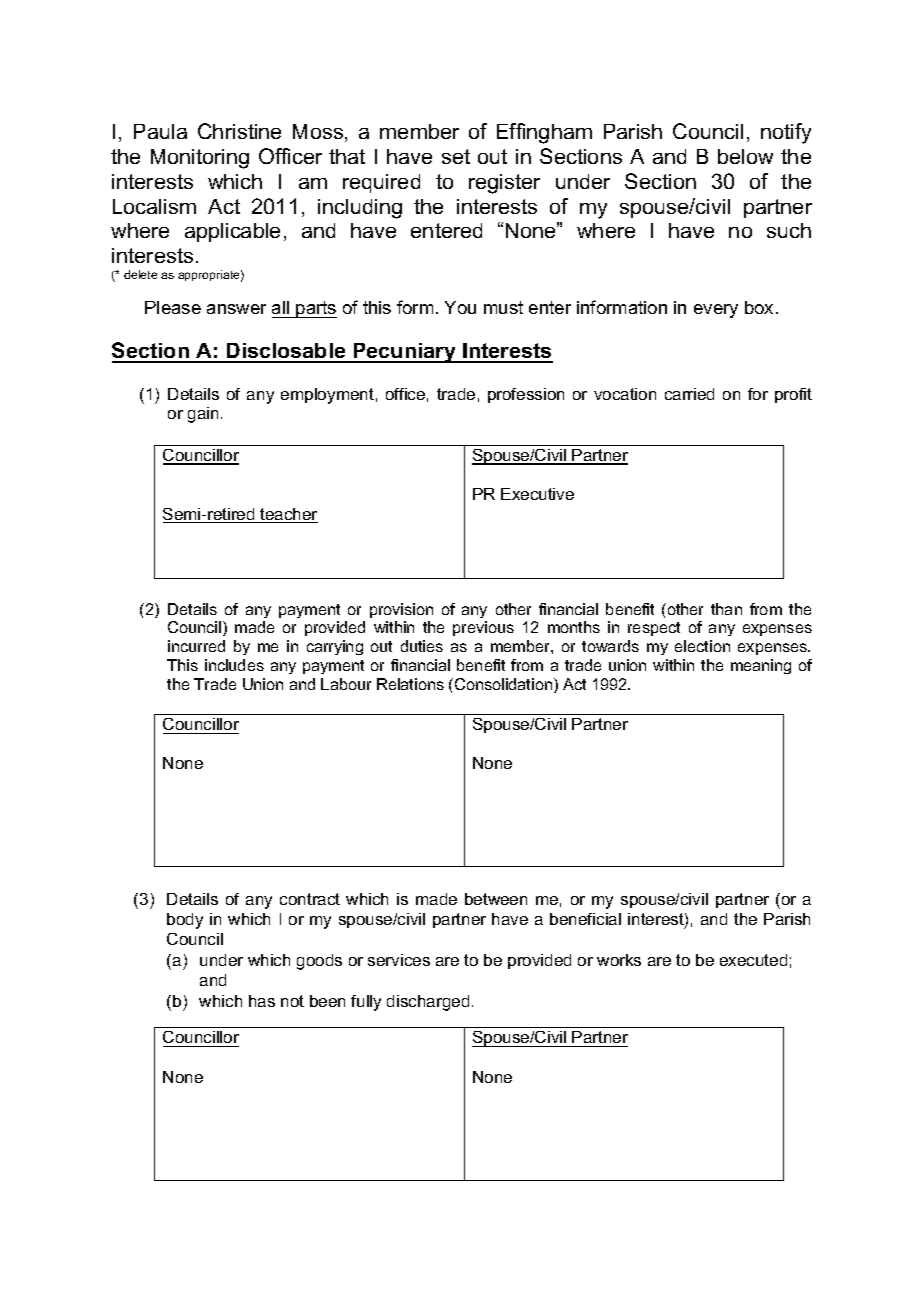 This screenshot has width=924, height=1308. Describe the element at coordinates (745, 156) in the screenshot. I see `below` at that location.
